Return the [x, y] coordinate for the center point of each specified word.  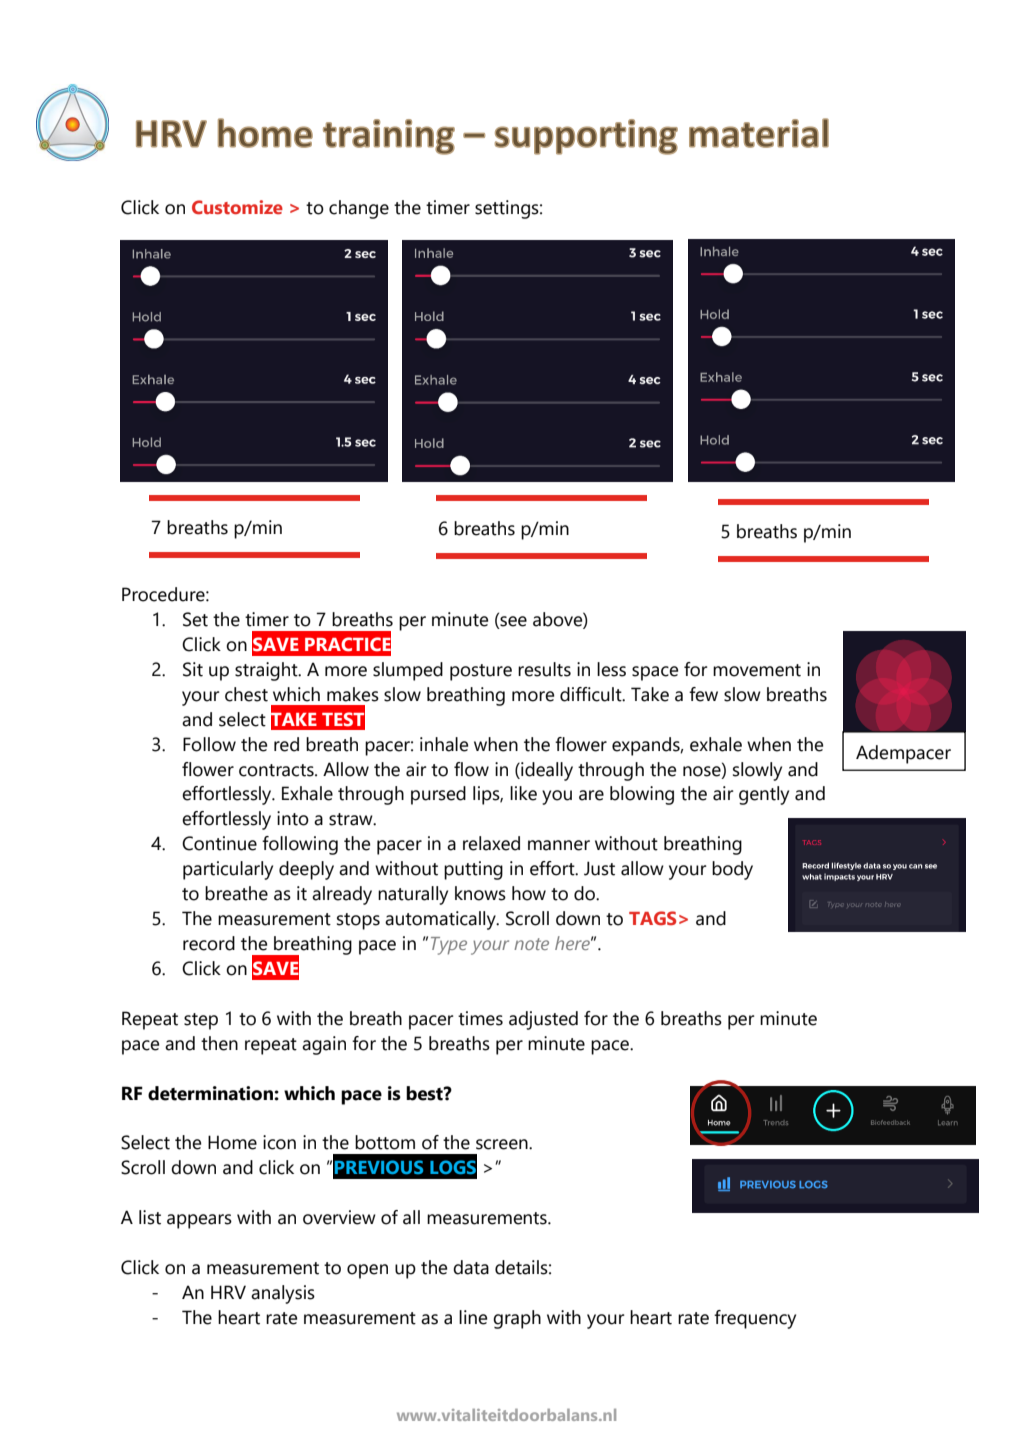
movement [757, 670]
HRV [228, 1292]
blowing [642, 795]
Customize [237, 207]
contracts [277, 770]
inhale [444, 744]
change [359, 209]
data [471, 1267]
